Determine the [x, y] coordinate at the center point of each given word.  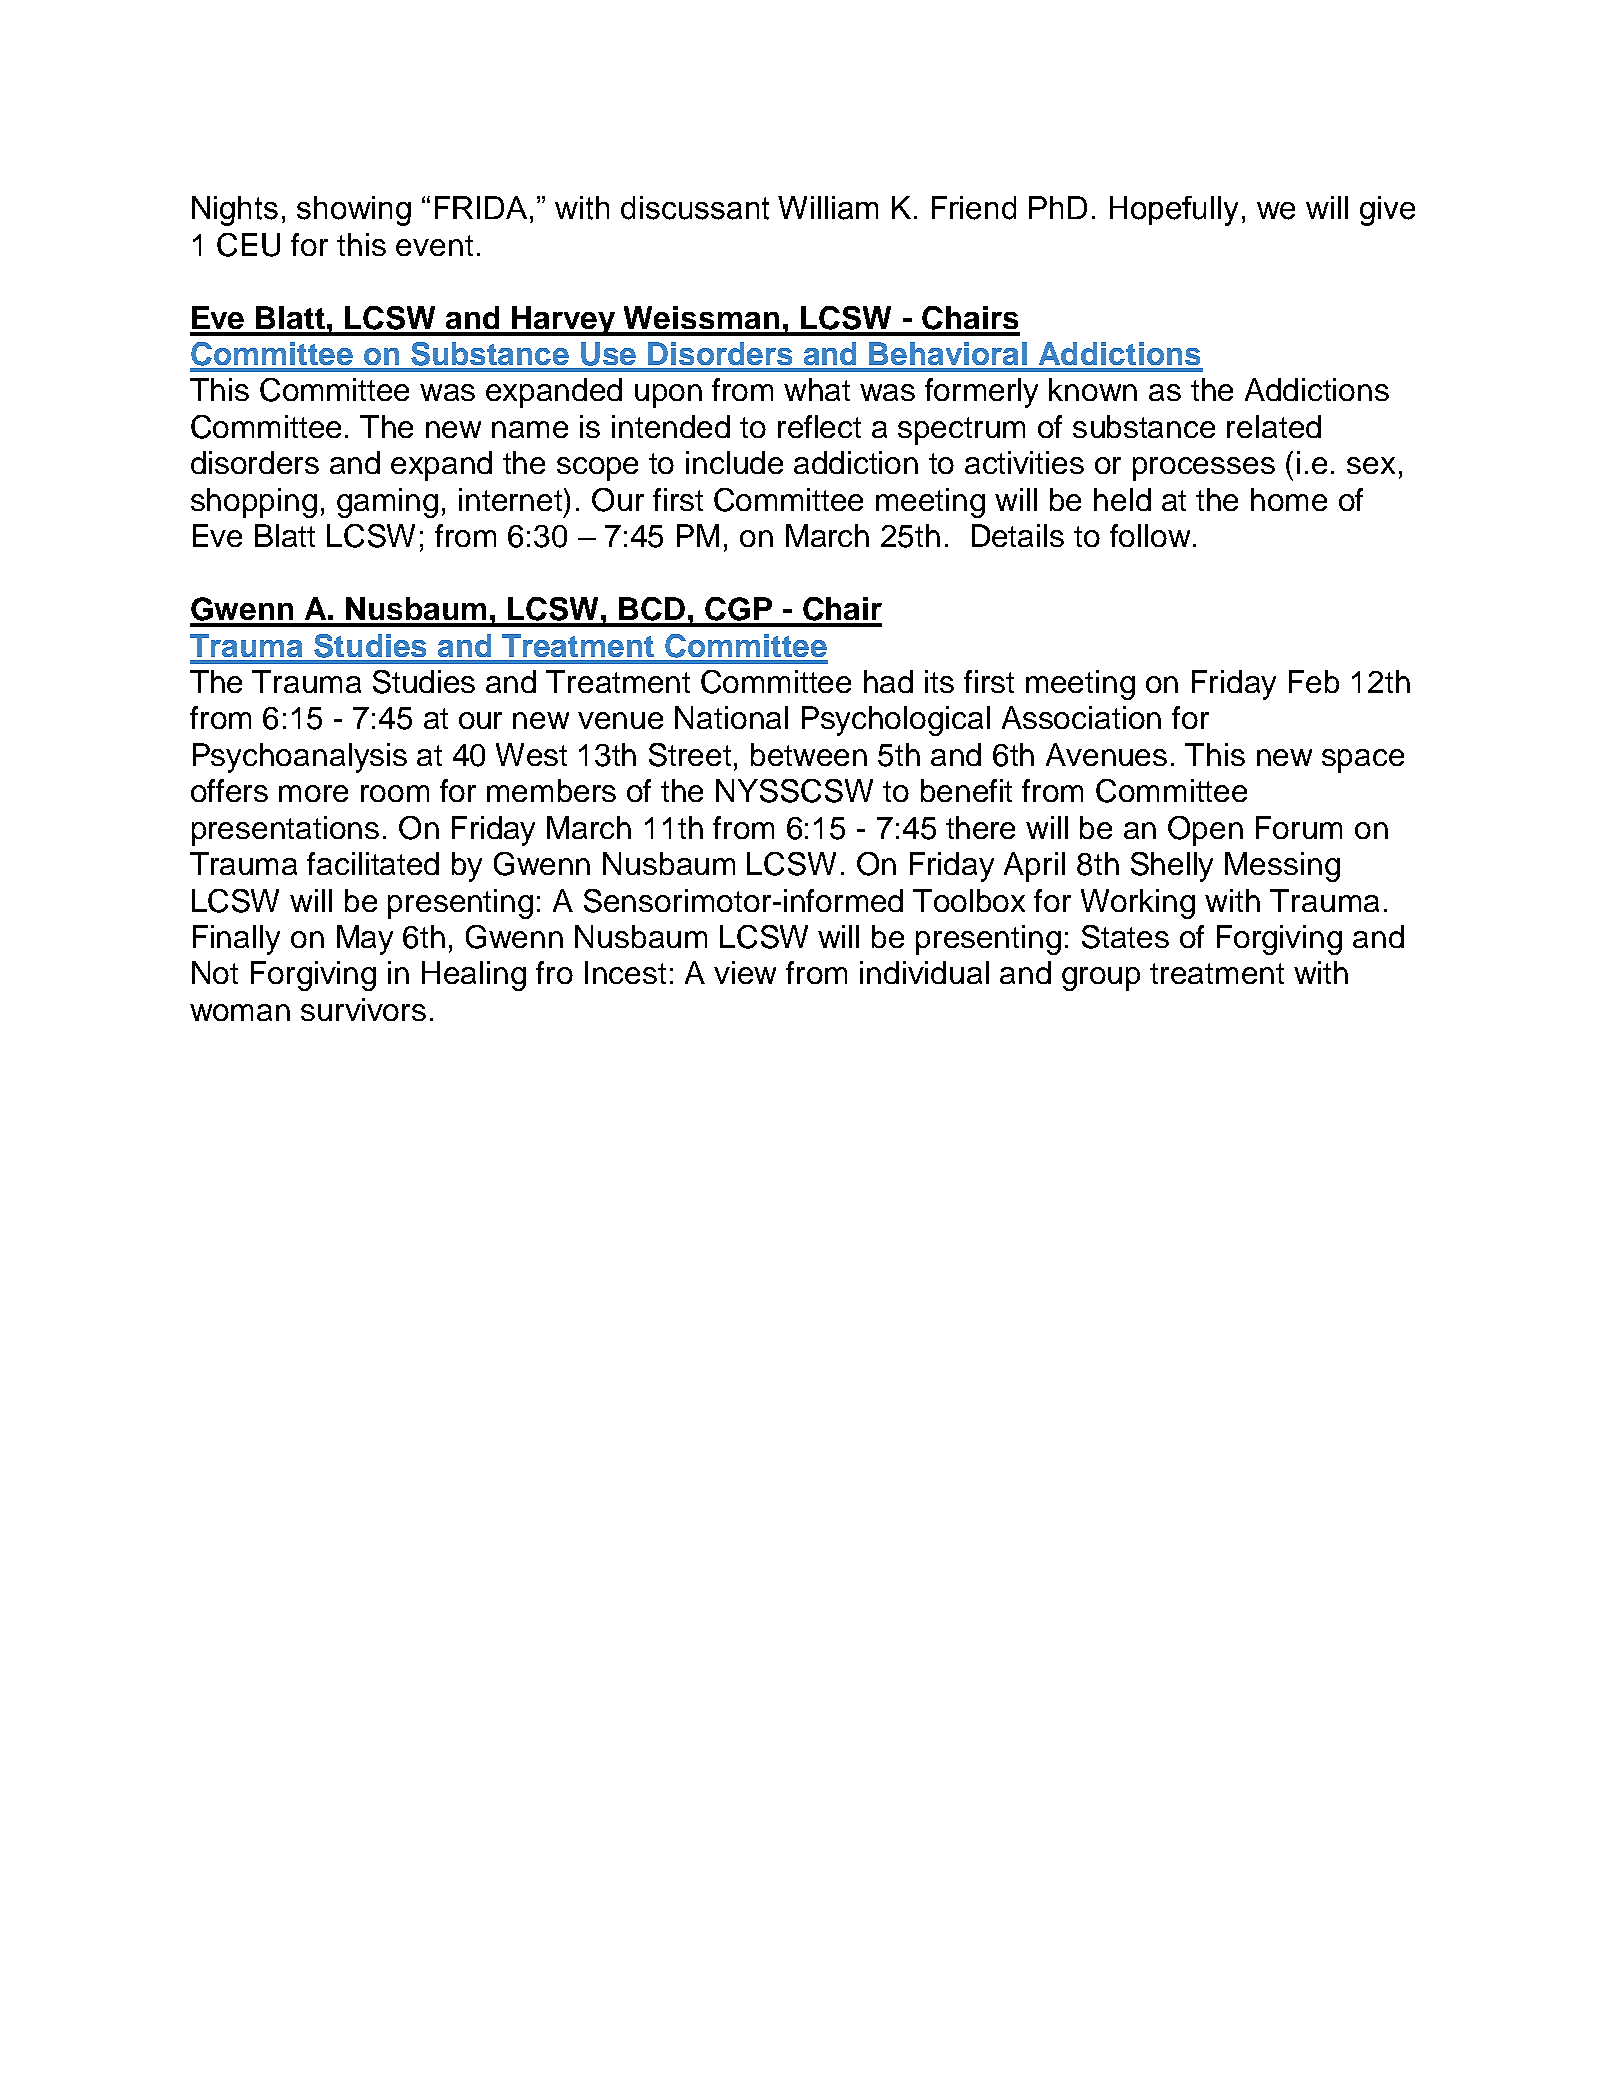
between [809, 754]
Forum [1299, 827]
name [530, 429]
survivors [363, 1009]
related [1274, 426]
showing [354, 211]
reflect [819, 426]
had [888, 681]
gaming [387, 503]
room [395, 793]
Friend [974, 208]
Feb [1314, 681]
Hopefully [1174, 211]
